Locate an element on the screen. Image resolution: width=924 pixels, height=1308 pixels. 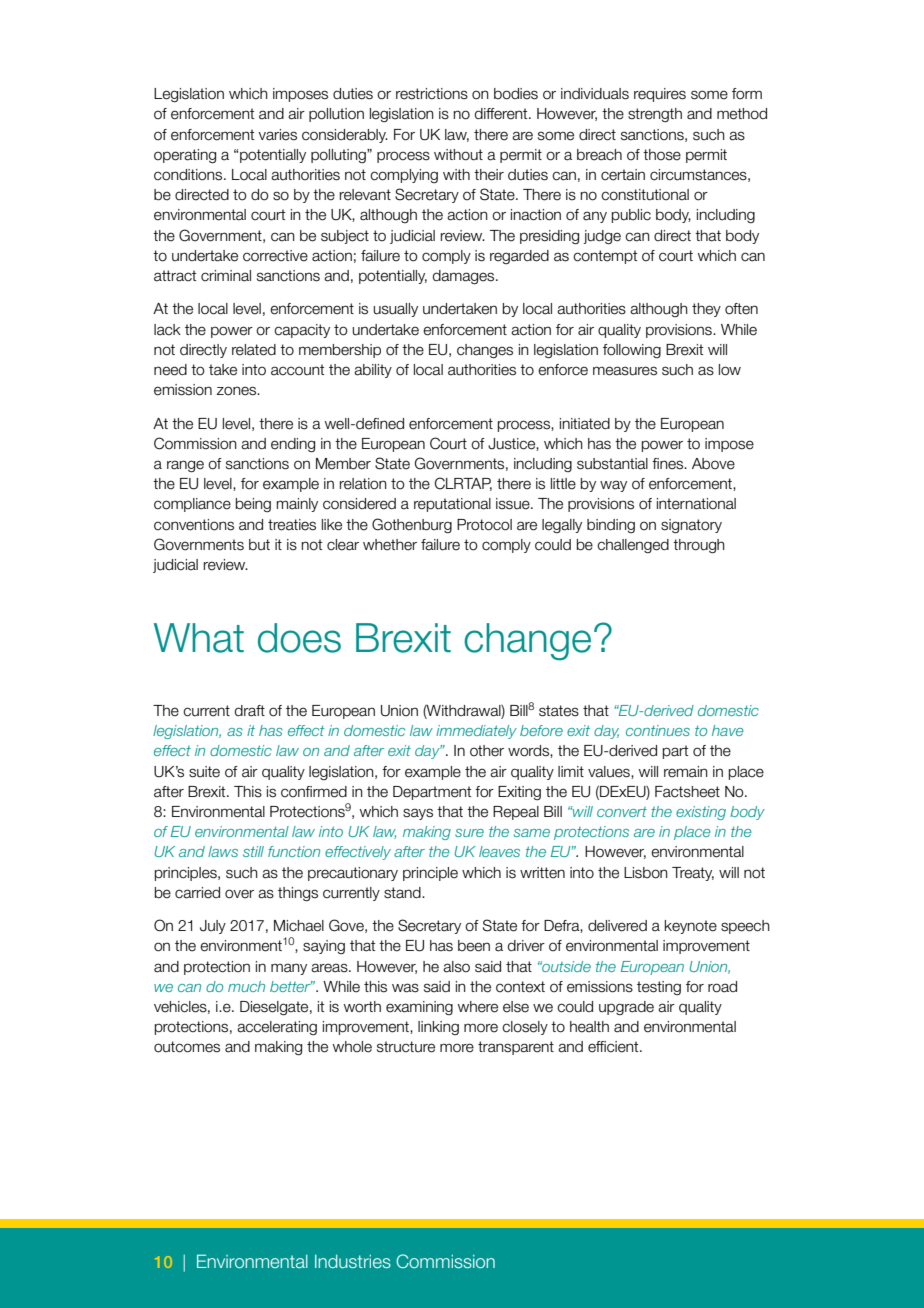
restrictions is located at coordinates (432, 94).
